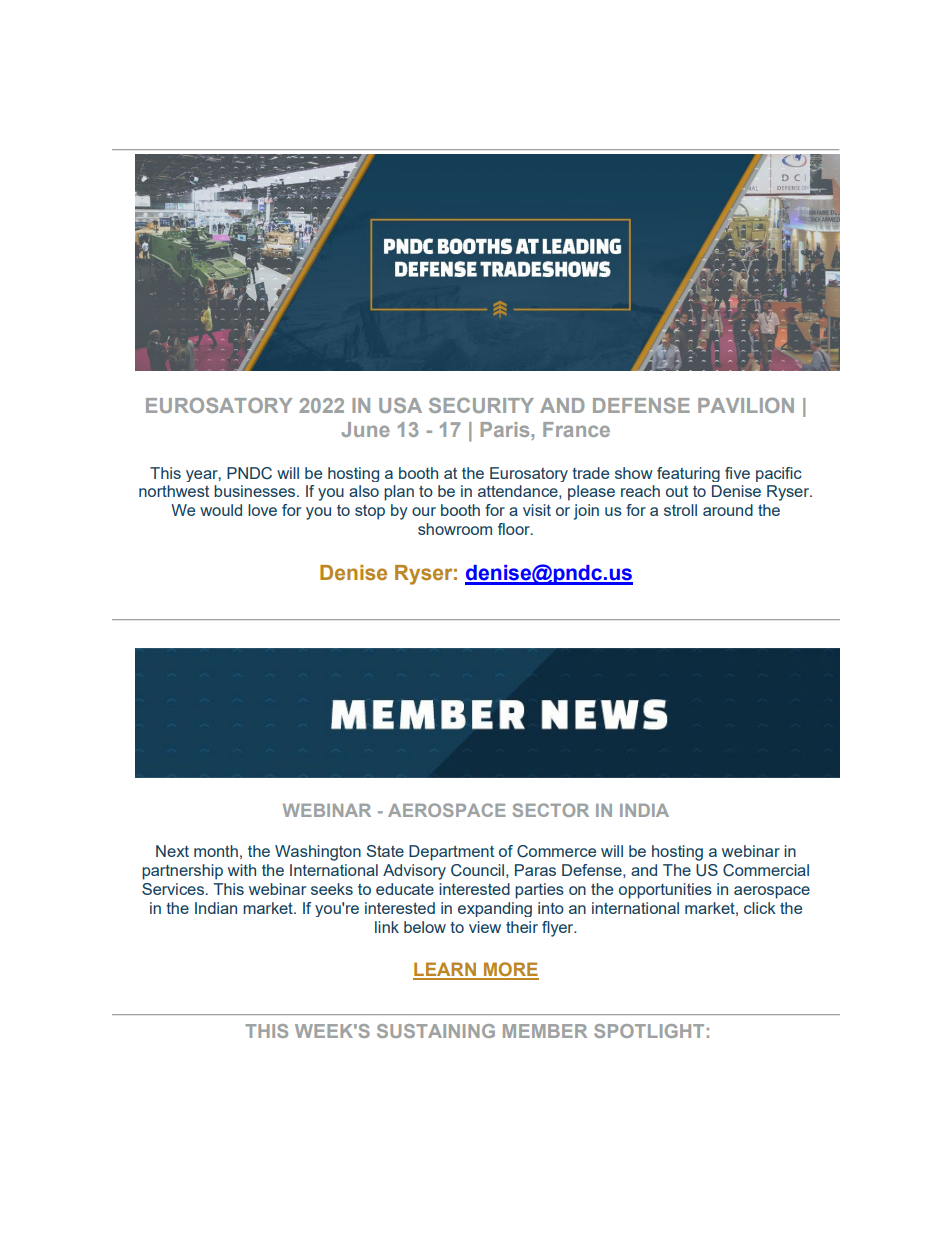 The width and height of the screenshot is (952, 1233). What do you see at coordinates (766, 870) in the screenshot?
I see `Commercial` at bounding box center [766, 870].
